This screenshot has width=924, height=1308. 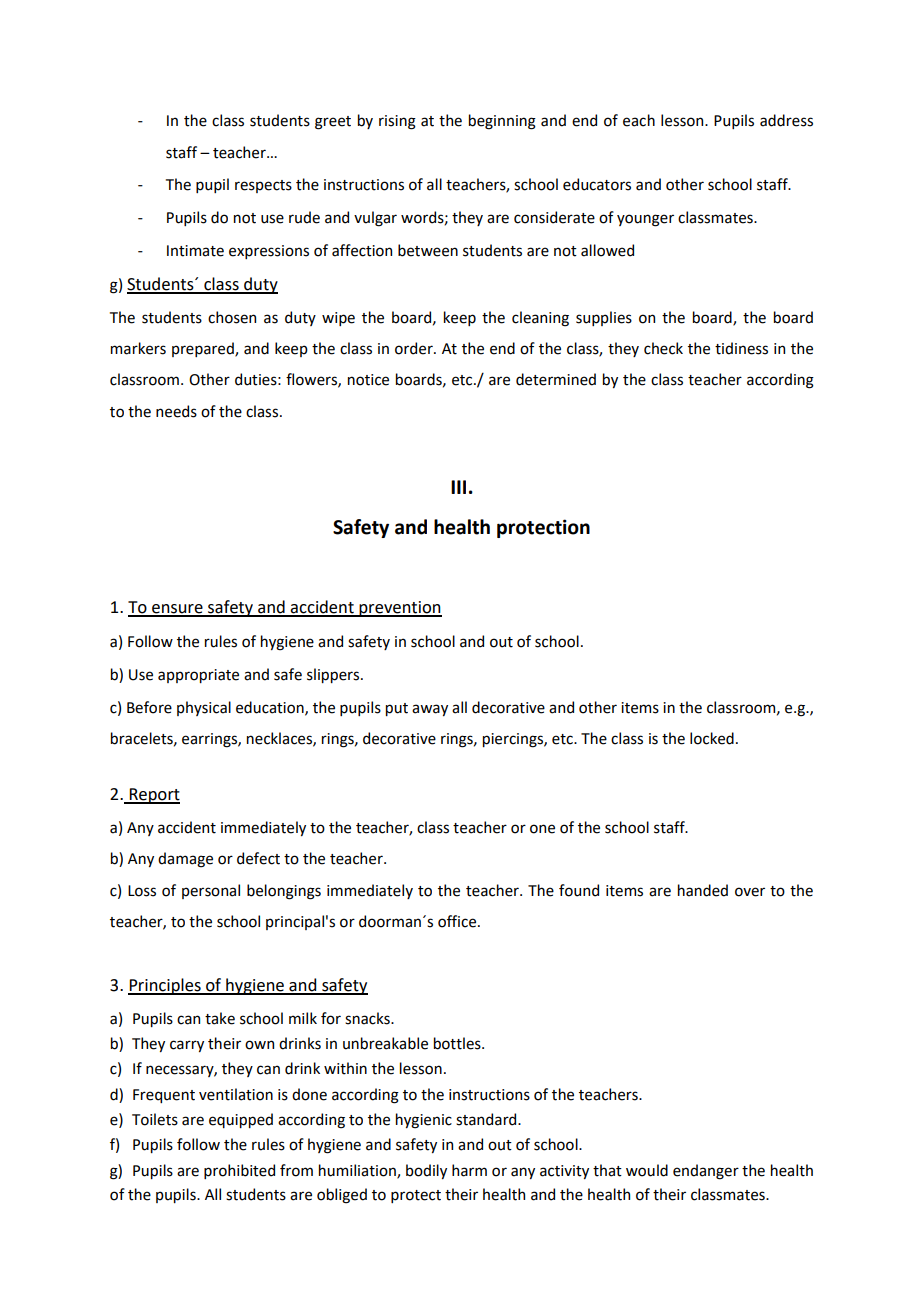 I want to click on locked, so click(x=712, y=738).
